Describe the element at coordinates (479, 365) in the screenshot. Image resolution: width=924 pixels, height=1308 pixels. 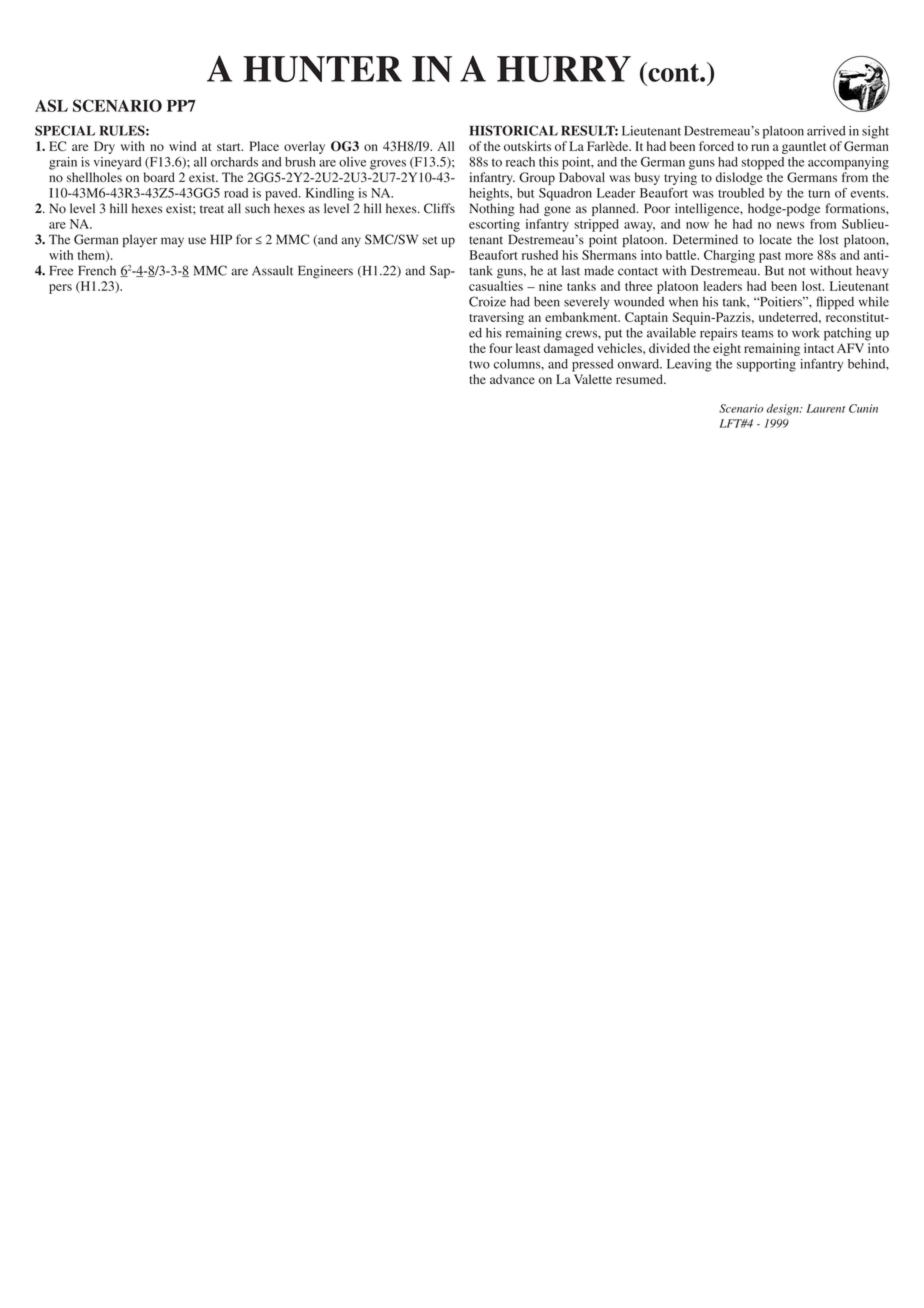
I see `two` at that location.
